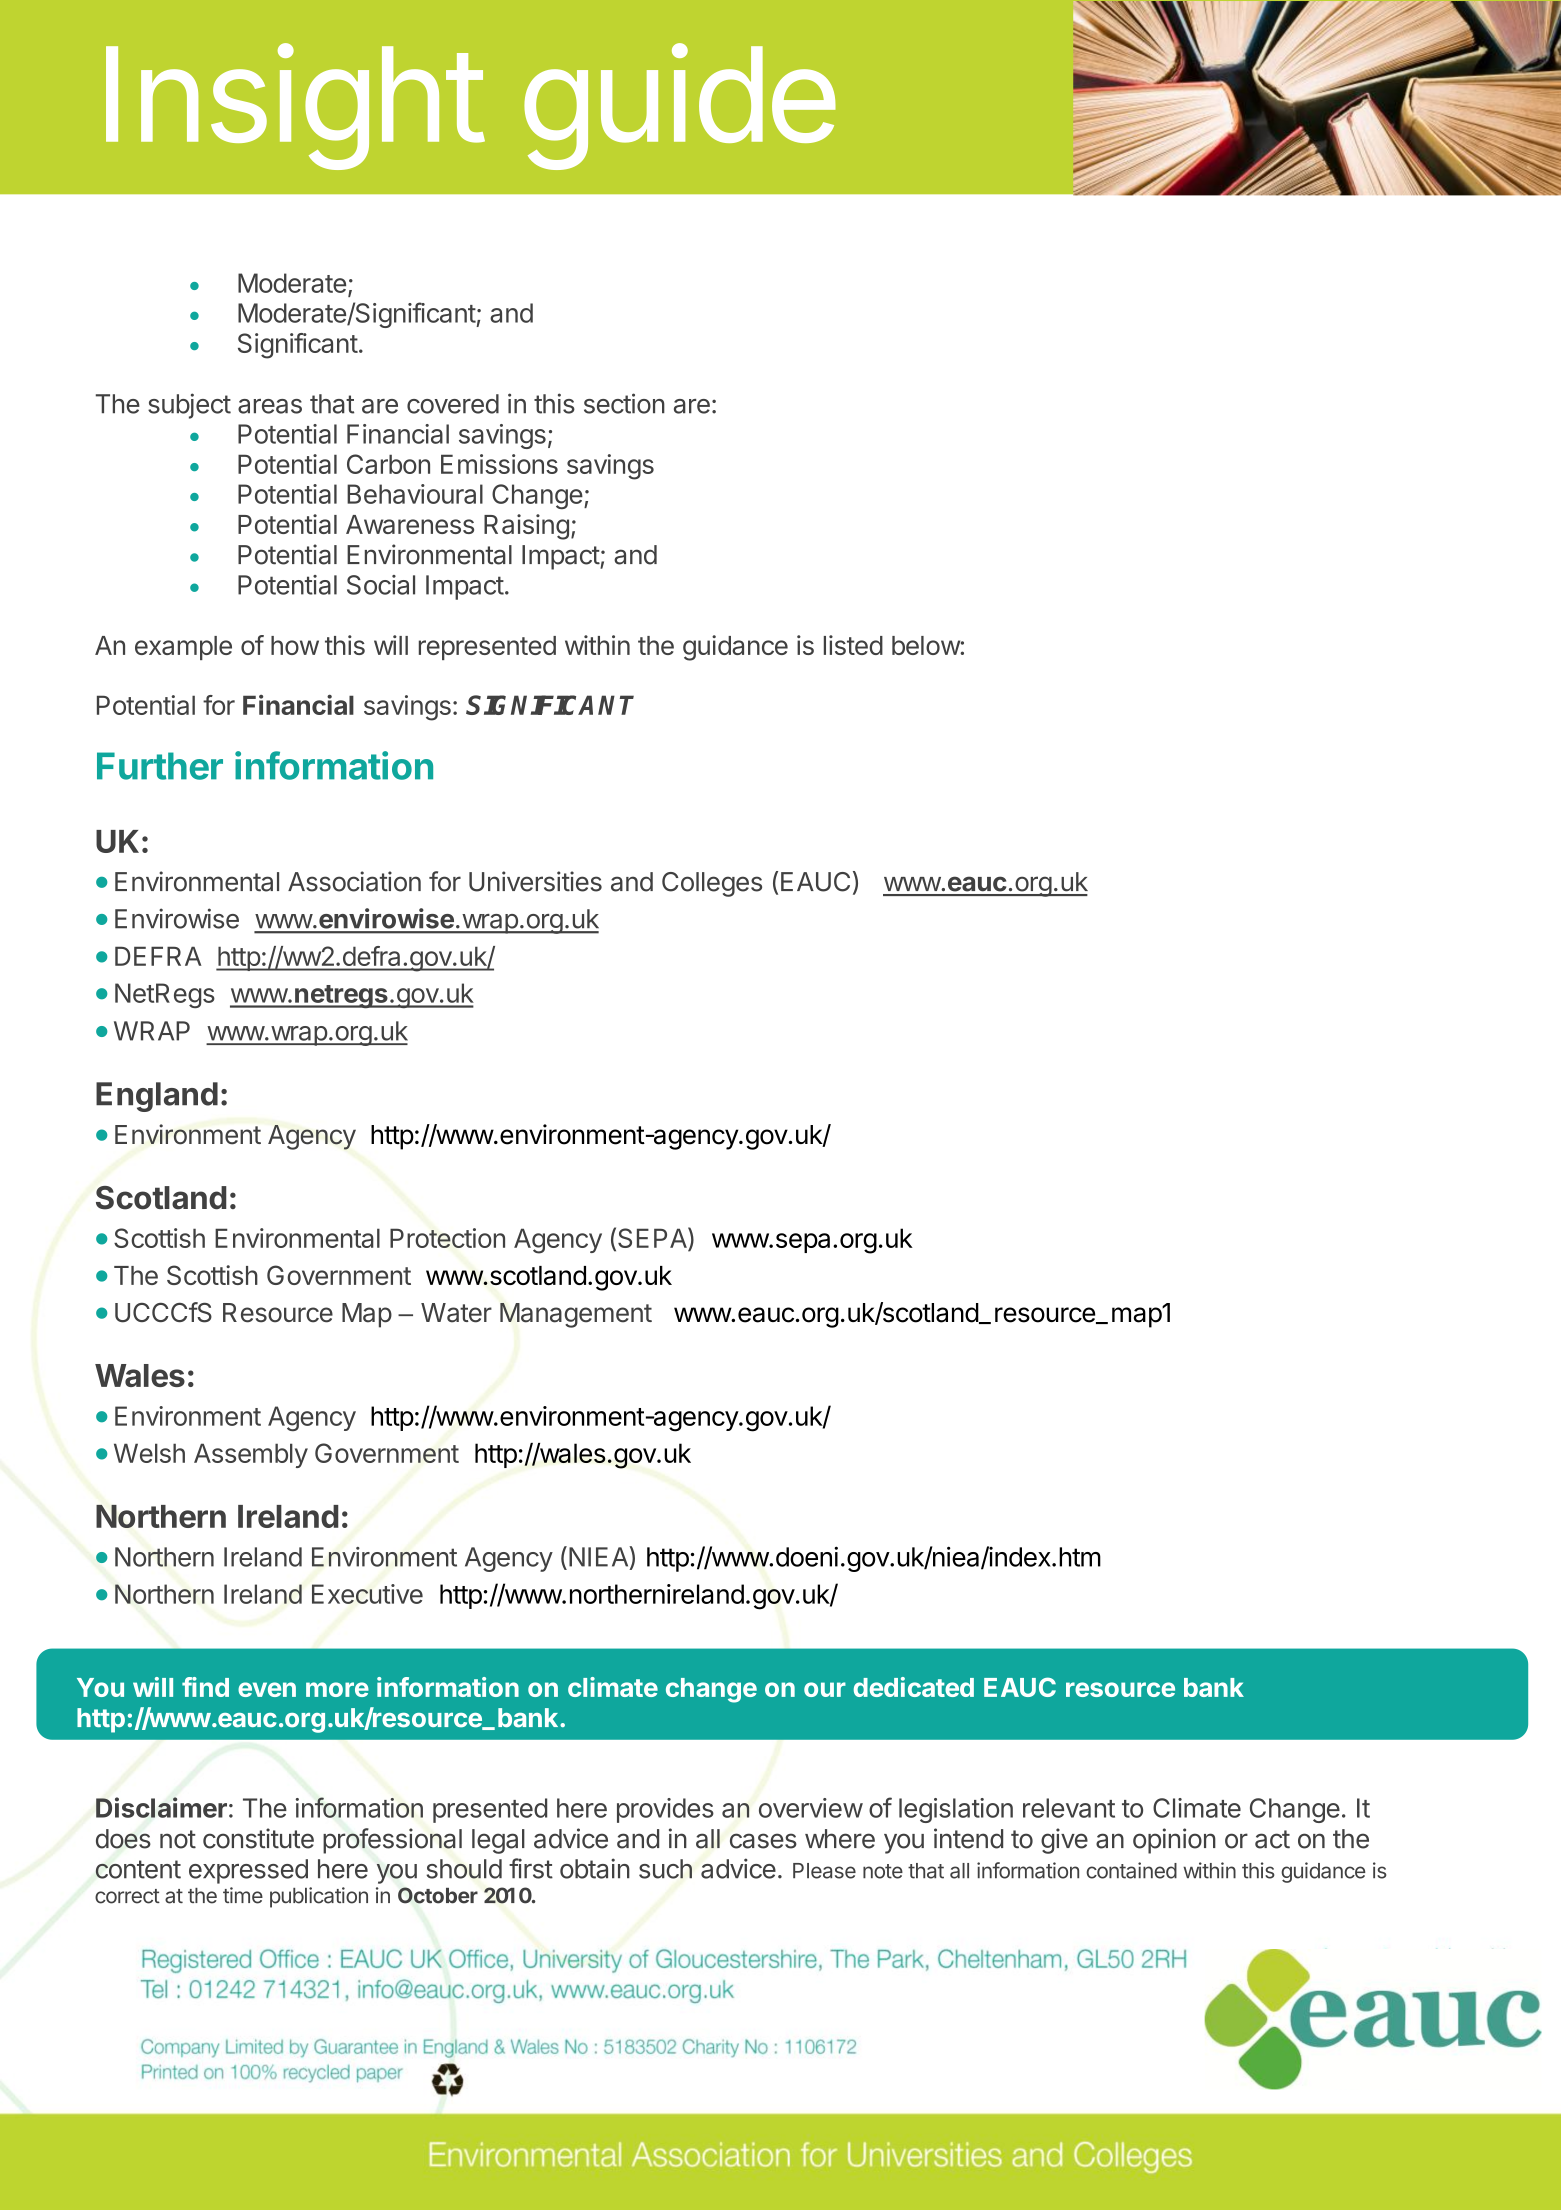  What do you see at coordinates (926, 645) in the page?
I see `below` at bounding box center [926, 645].
